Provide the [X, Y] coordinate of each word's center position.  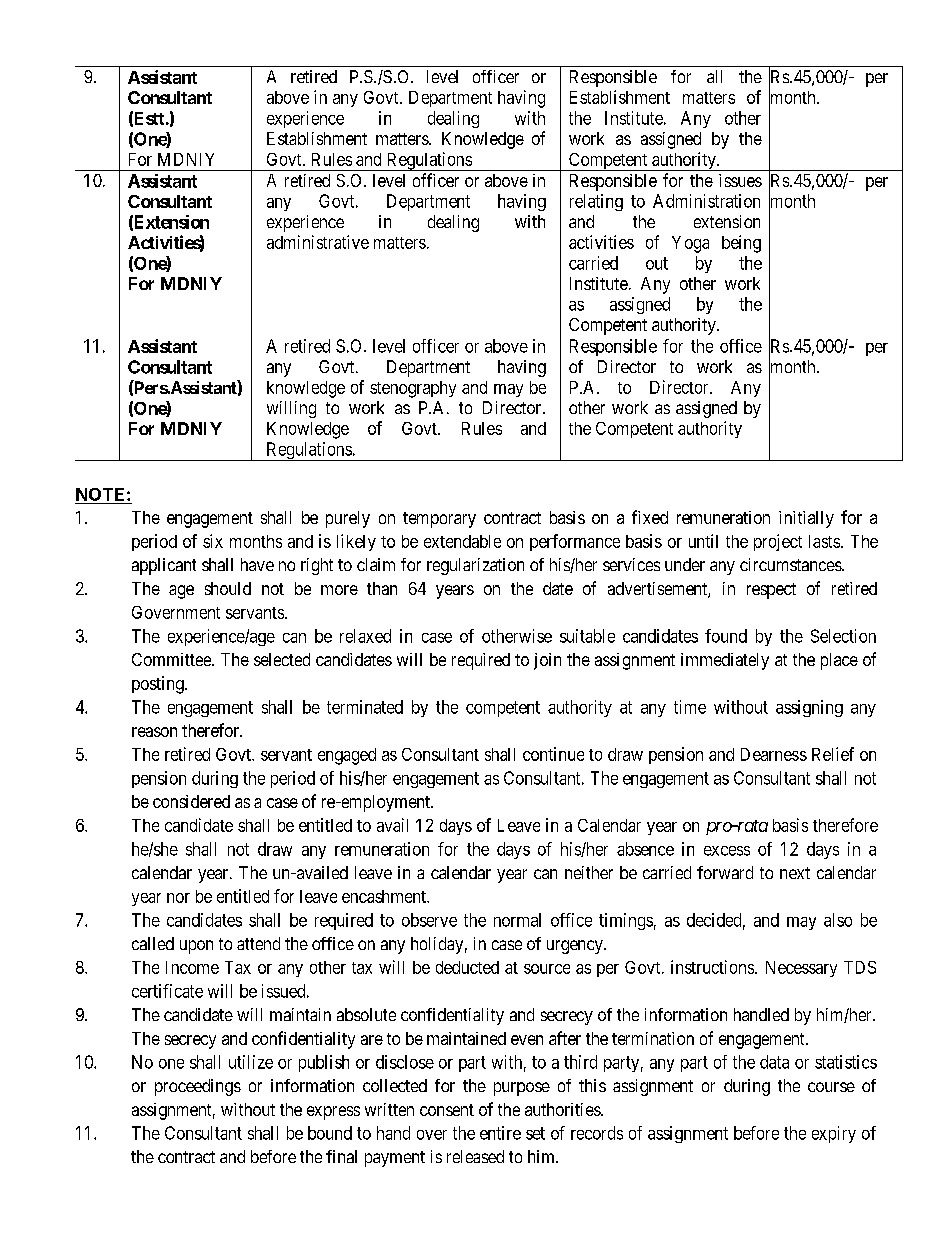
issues [740, 180]
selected [282, 659]
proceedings [198, 1087]
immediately [725, 661]
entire [500, 1133]
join [547, 661]
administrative [318, 242]
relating [596, 202]
